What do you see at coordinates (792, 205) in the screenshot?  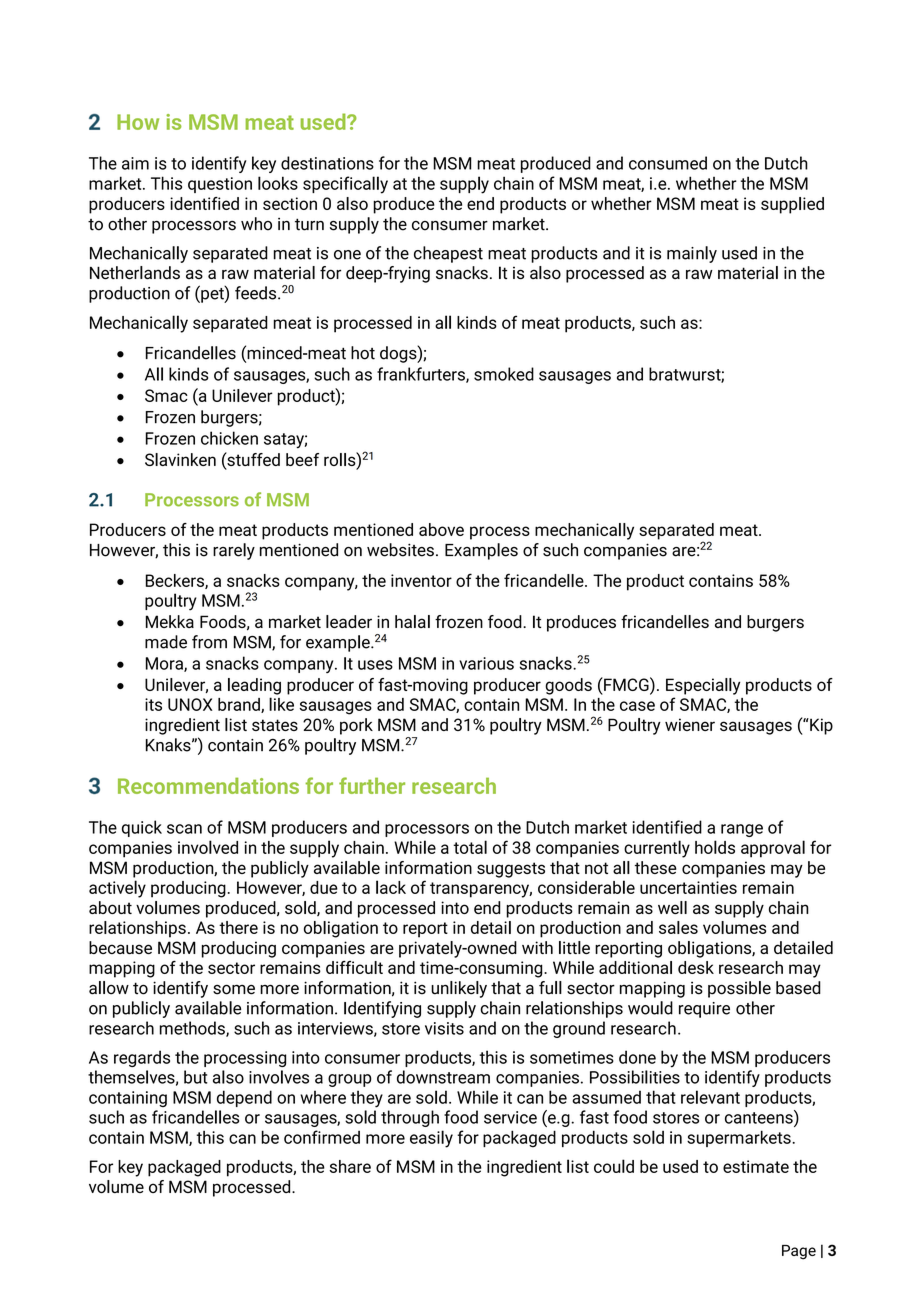 I see `supplied` at bounding box center [792, 205].
